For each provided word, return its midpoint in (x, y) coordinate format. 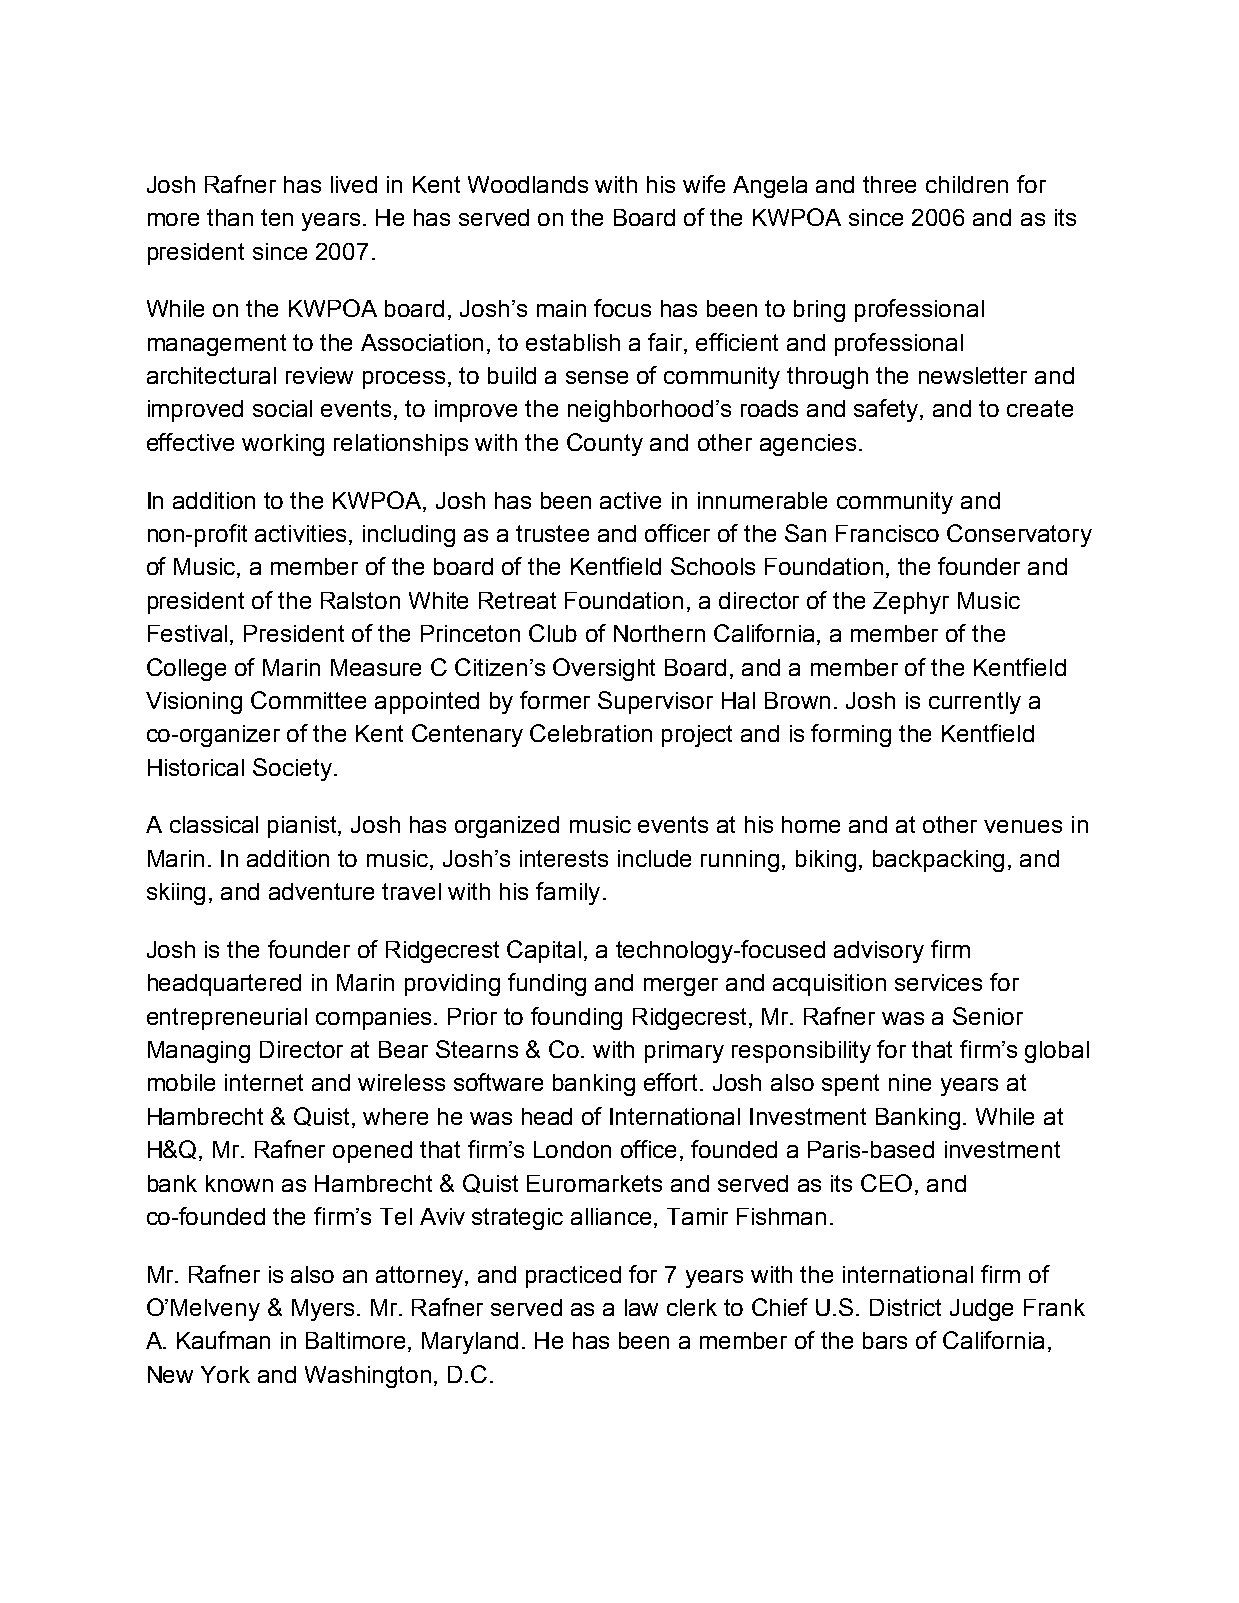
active (630, 500)
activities (302, 535)
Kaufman (223, 1340)
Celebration (591, 733)
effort (672, 1082)
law (641, 1307)
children (967, 184)
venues (1023, 826)
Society (292, 769)
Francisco (887, 533)
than (230, 217)
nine (910, 1082)
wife (704, 184)
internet (264, 1082)
